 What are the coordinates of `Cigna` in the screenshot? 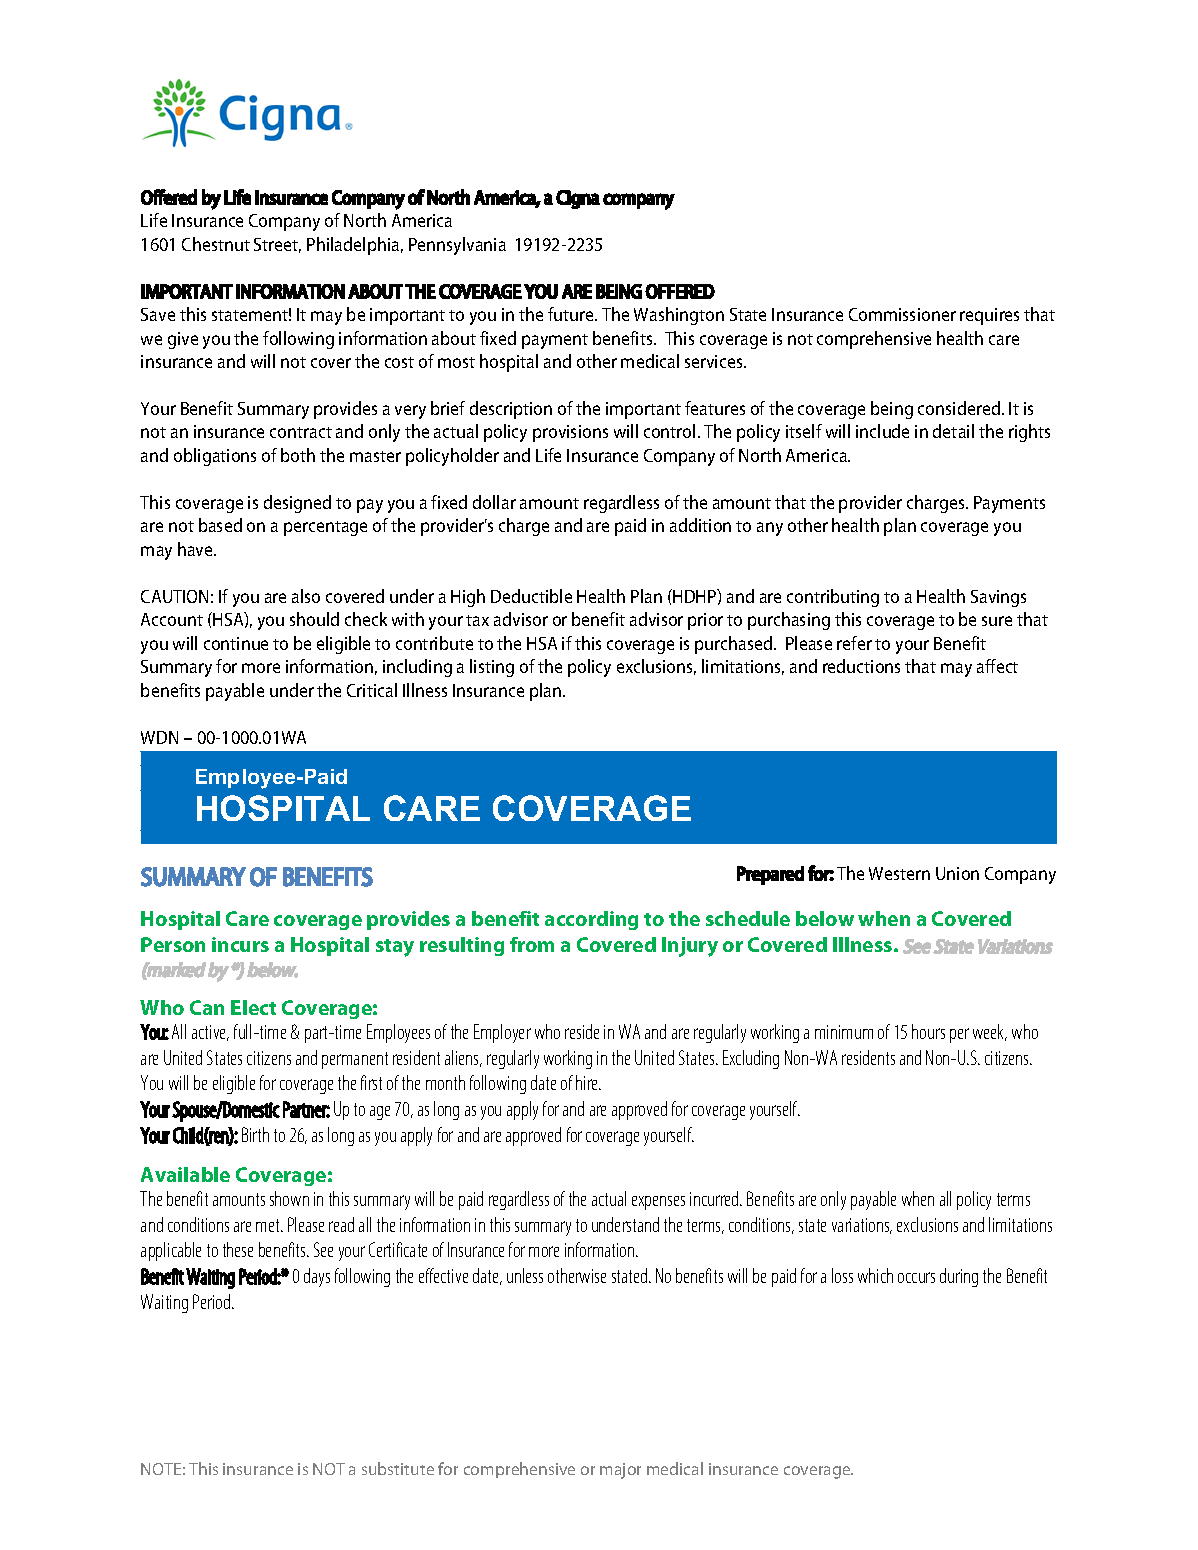 It's located at (578, 199).
